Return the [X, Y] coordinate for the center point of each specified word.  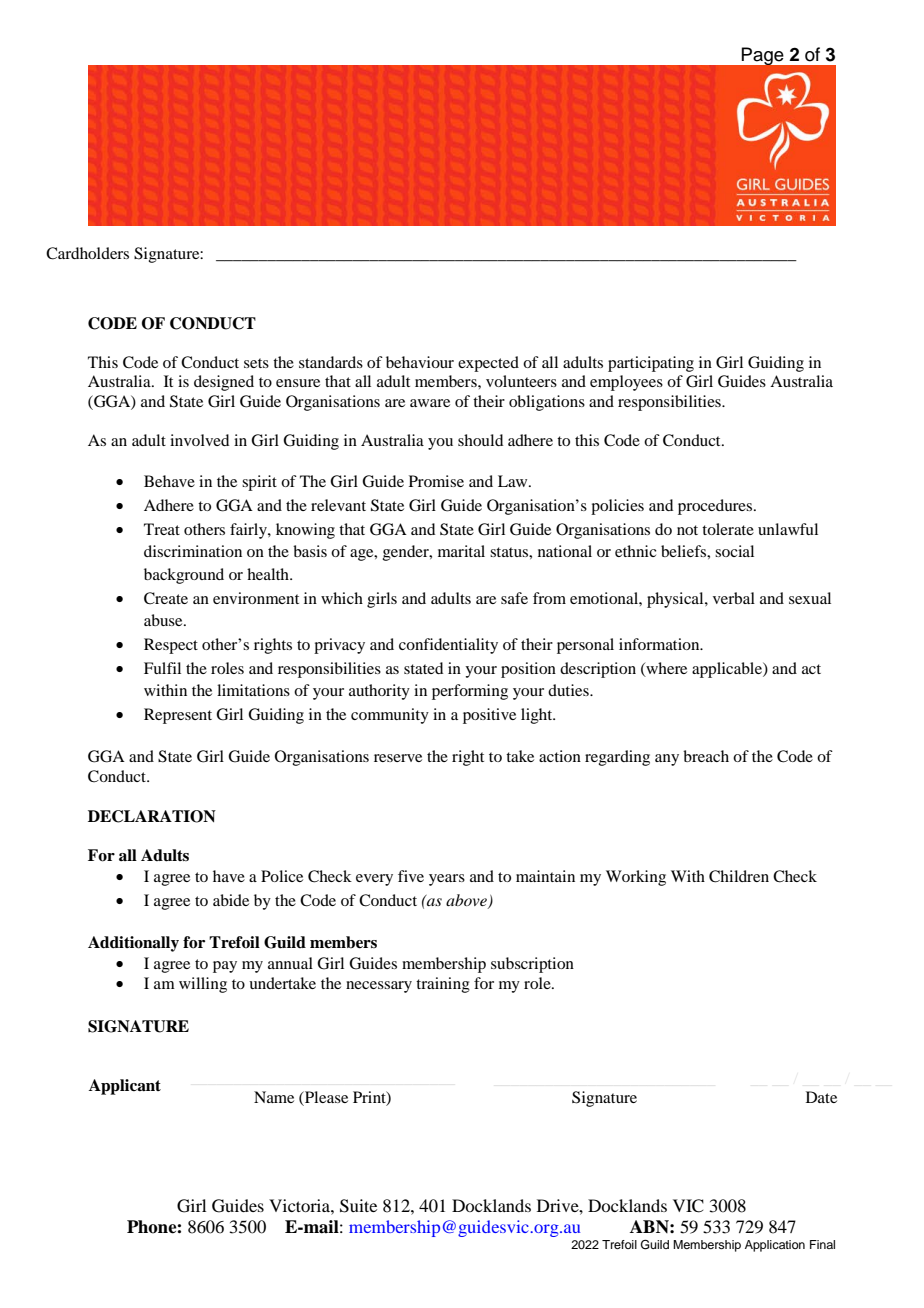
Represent [178, 716]
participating [651, 364]
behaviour [420, 362]
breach [706, 756]
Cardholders [87, 253]
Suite [358, 1206]
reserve [398, 758]
